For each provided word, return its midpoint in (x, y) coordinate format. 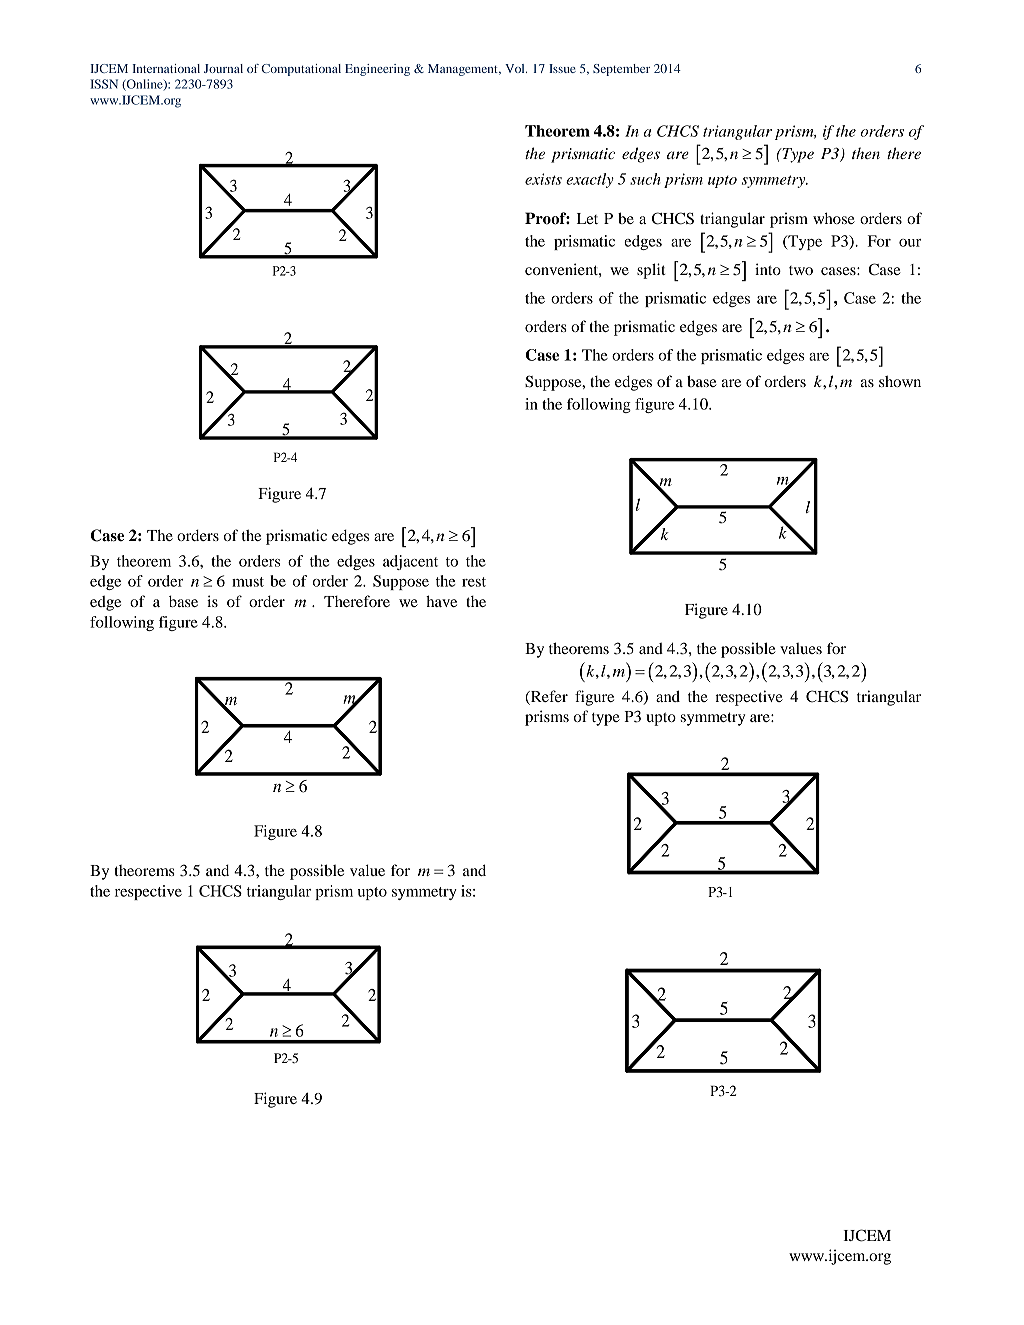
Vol (516, 68)
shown (900, 381)
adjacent (410, 562)
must (248, 582)
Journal (223, 68)
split (651, 271)
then (866, 153)
